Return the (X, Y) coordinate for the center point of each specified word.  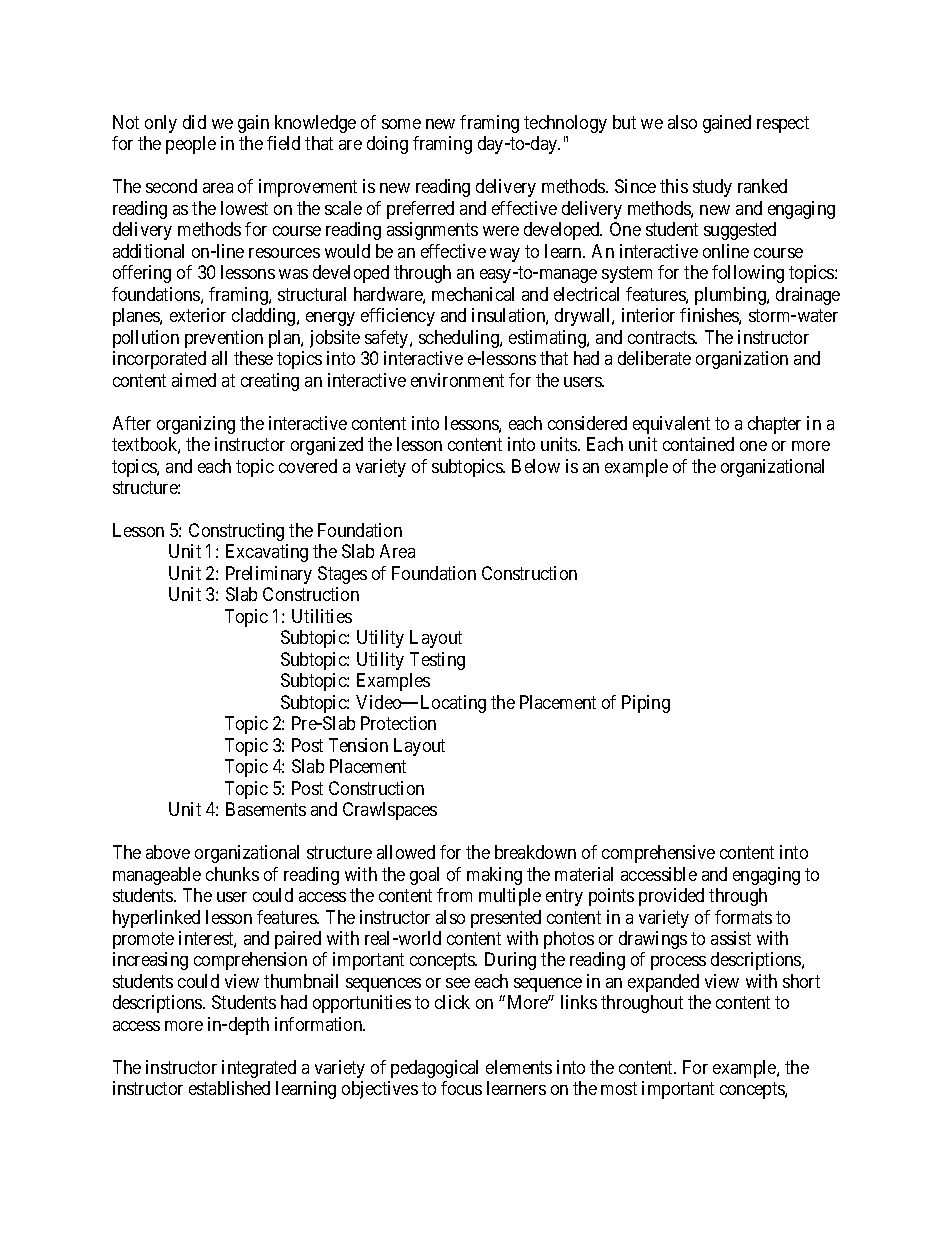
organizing (196, 425)
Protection (398, 723)
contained (698, 444)
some (401, 124)
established (229, 1088)
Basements (266, 809)
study (712, 188)
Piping (646, 704)
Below (536, 466)
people (191, 145)
